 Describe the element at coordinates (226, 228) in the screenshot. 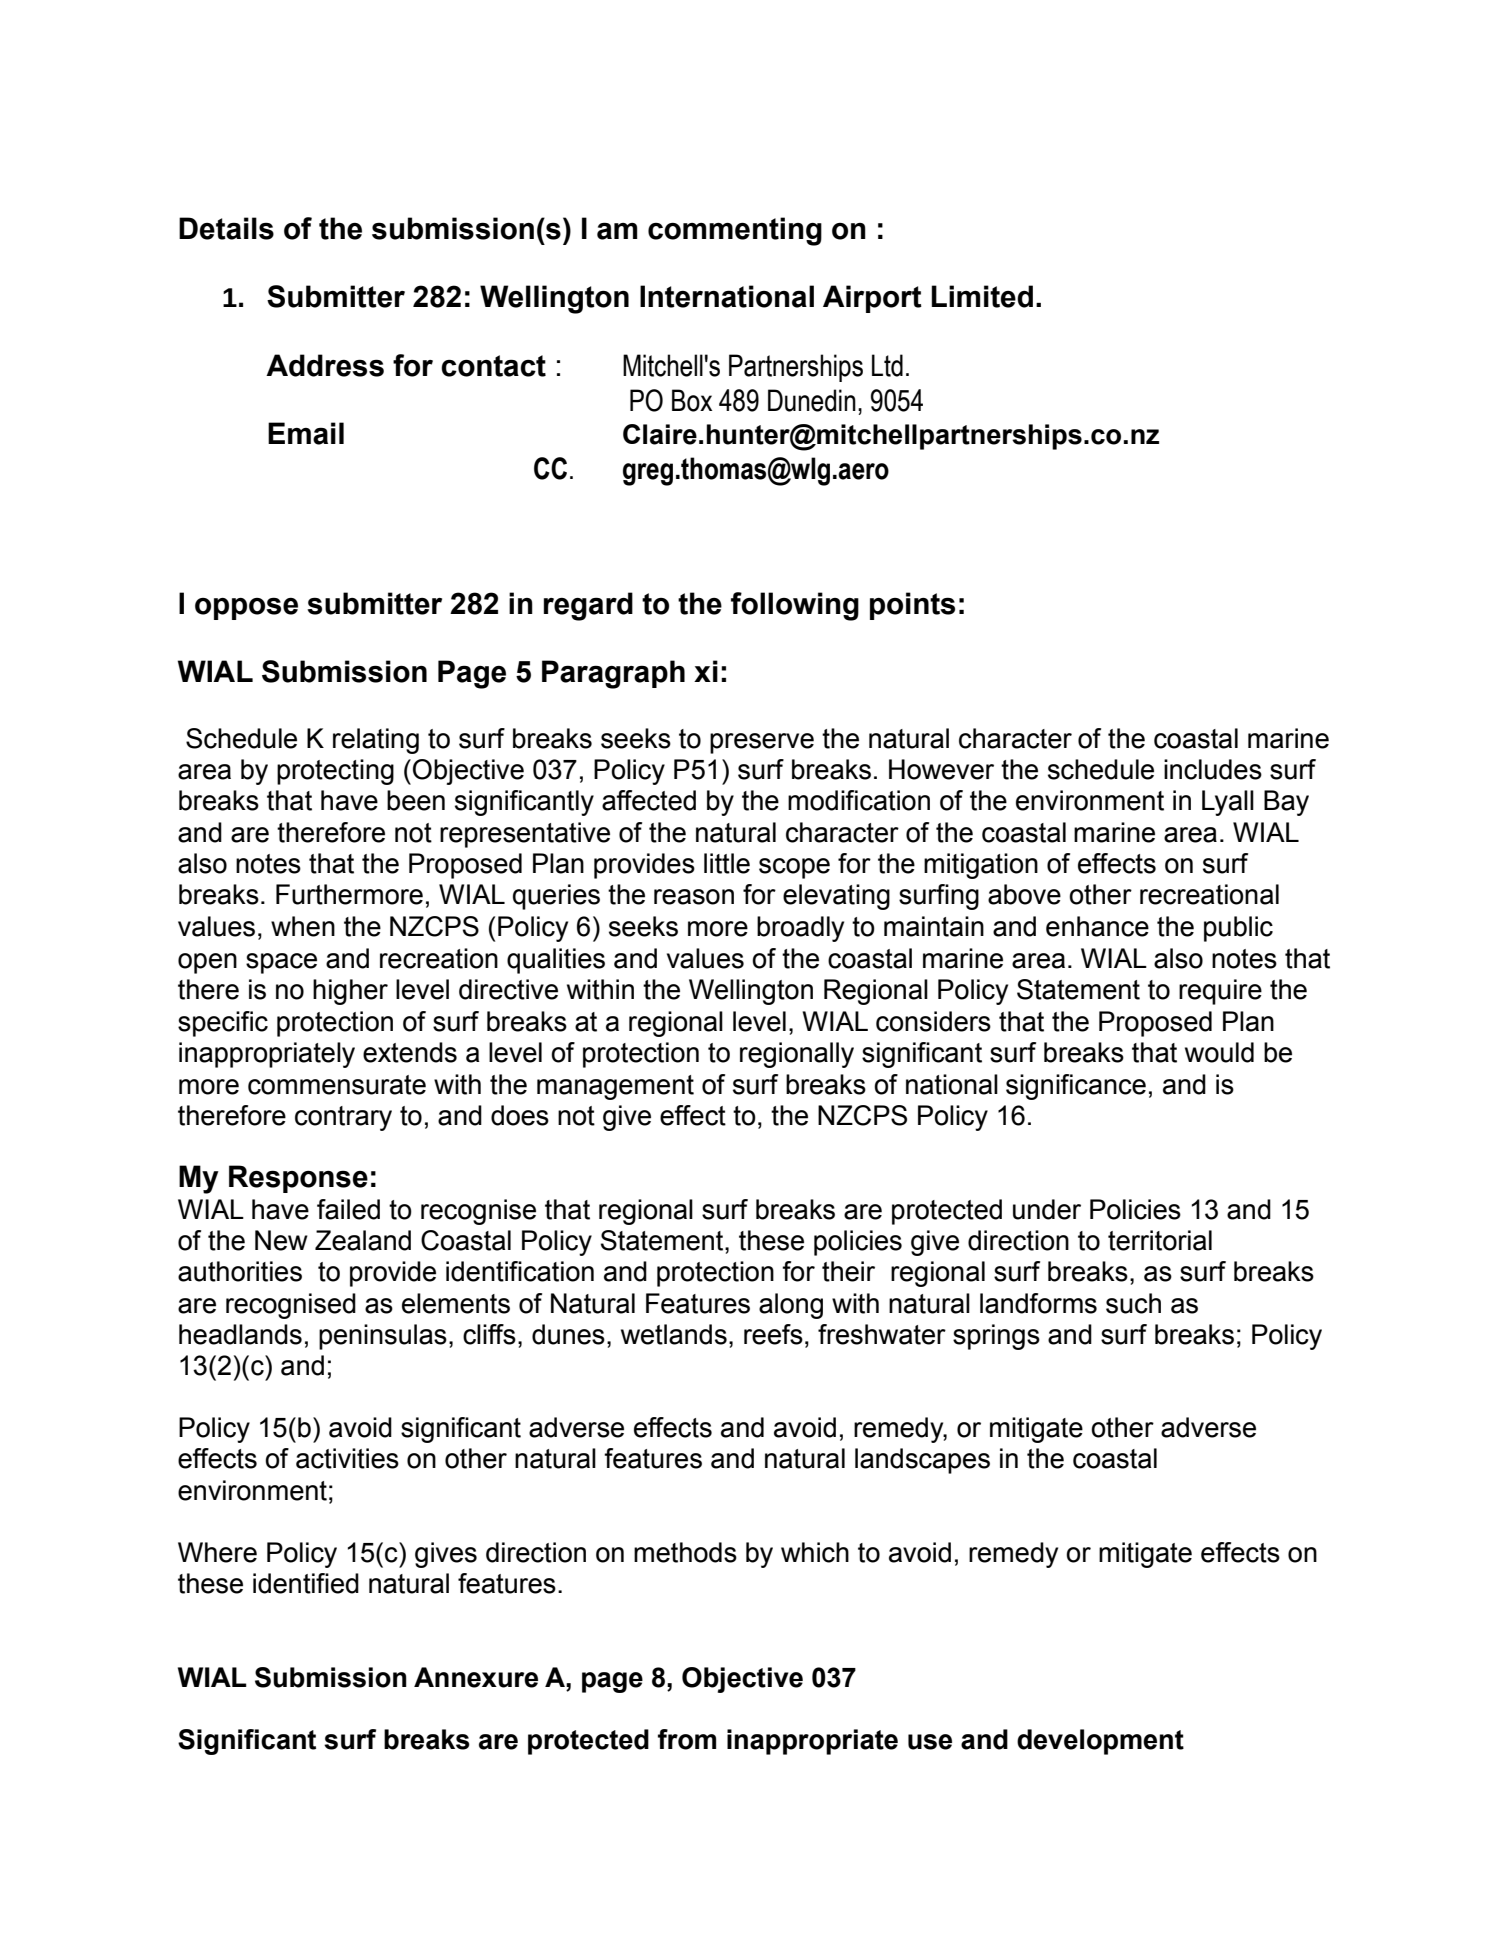

I see `Details` at that location.
